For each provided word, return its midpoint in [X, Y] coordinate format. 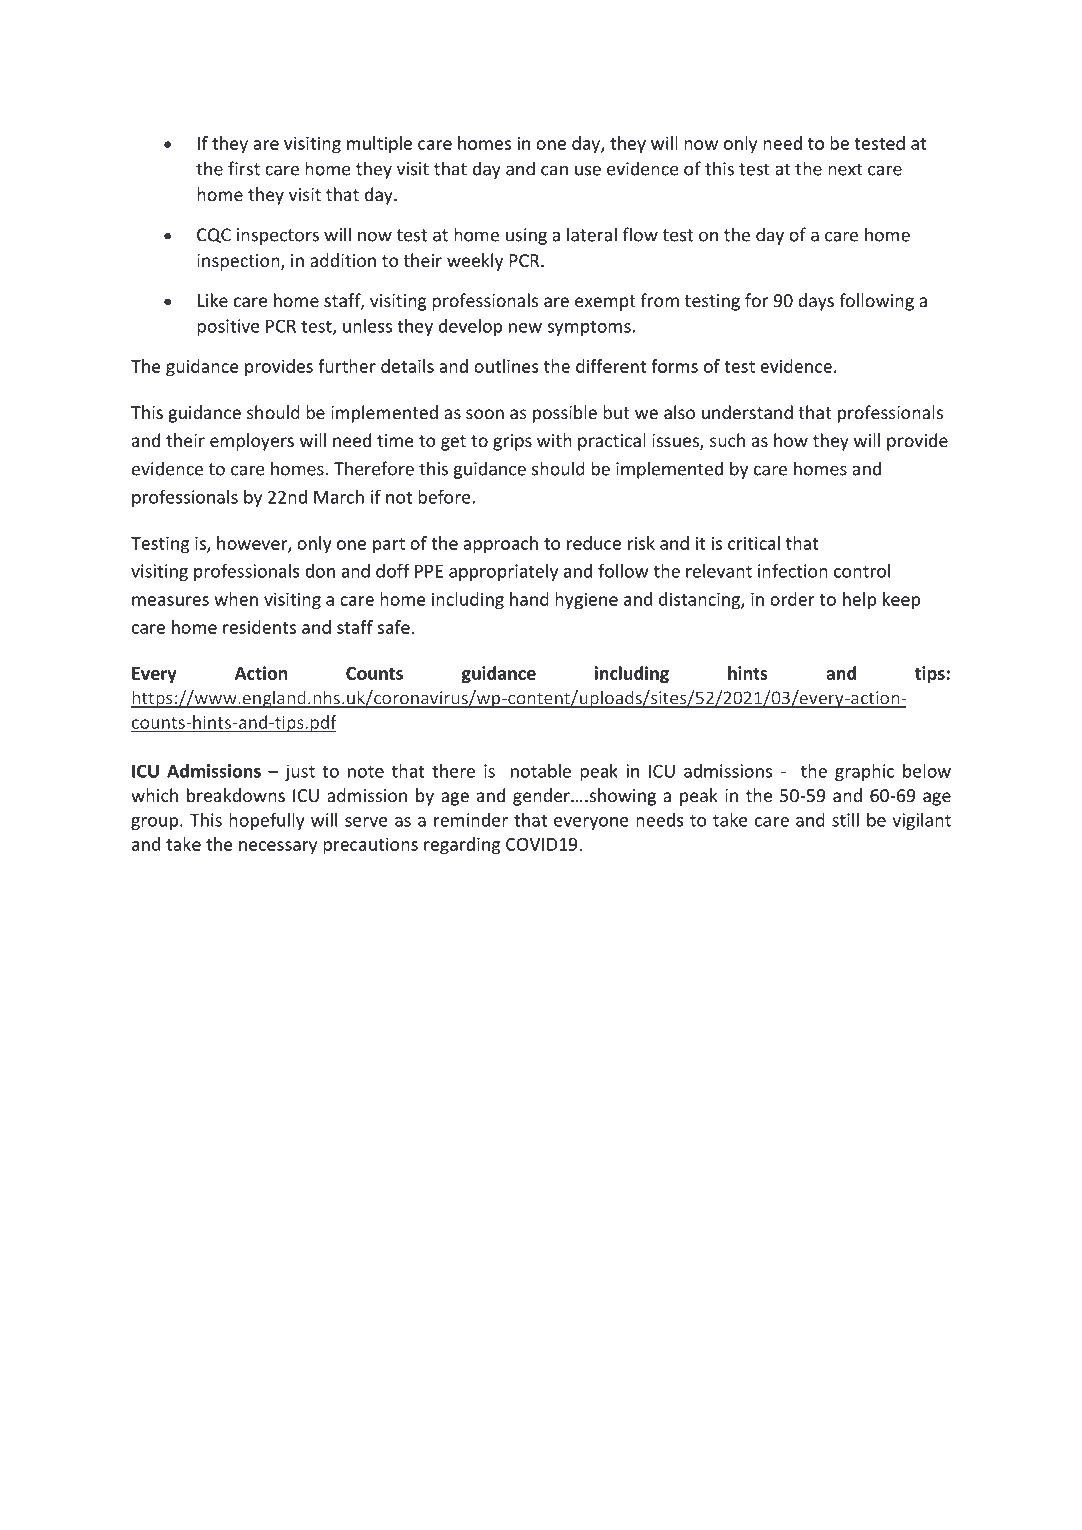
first [244, 168]
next [845, 169]
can [554, 170]
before [445, 497]
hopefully [267, 821]
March [339, 497]
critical [754, 543]
